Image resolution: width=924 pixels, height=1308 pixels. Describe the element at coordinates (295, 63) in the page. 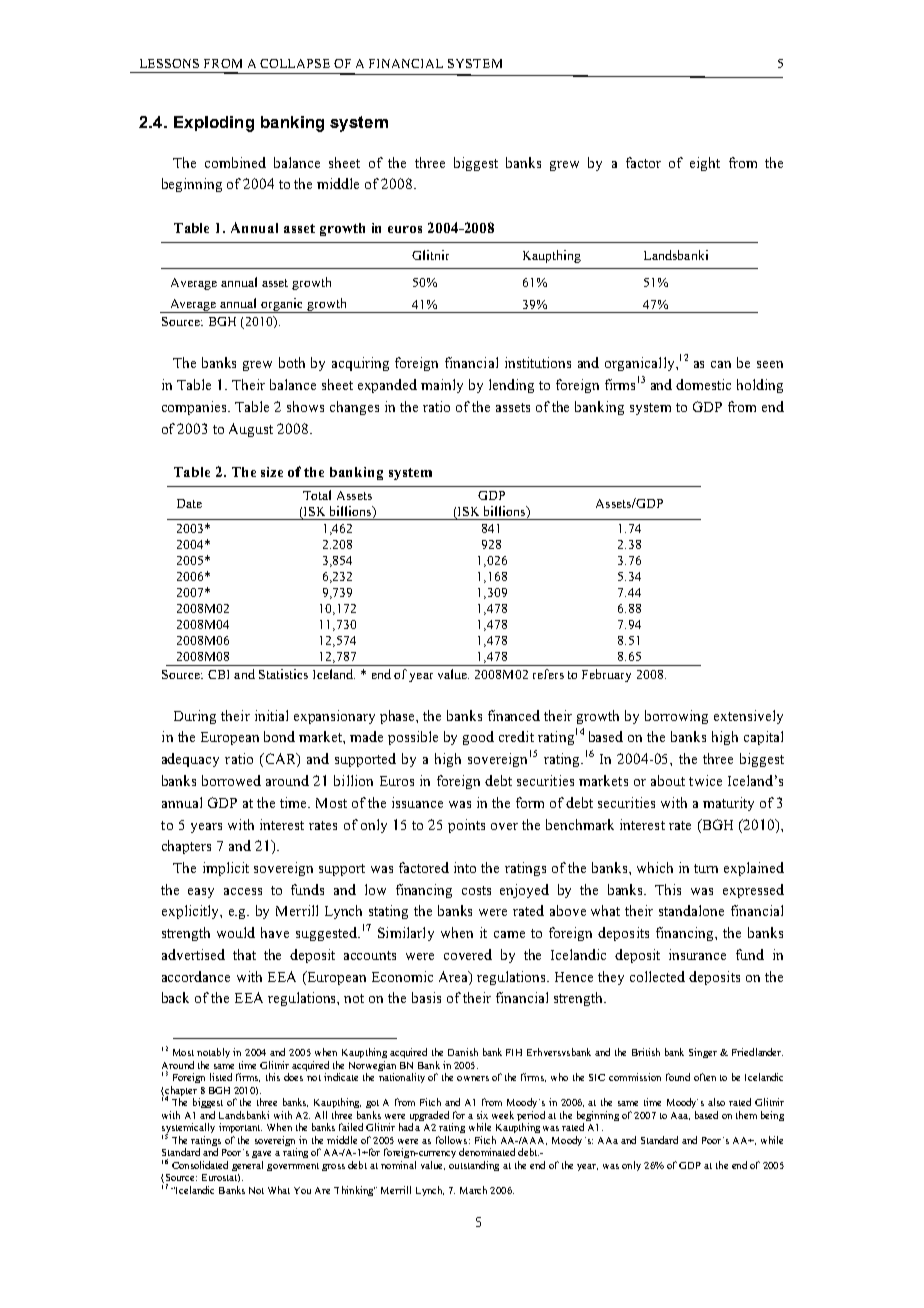

I see `COLLAPSE` at that location.
